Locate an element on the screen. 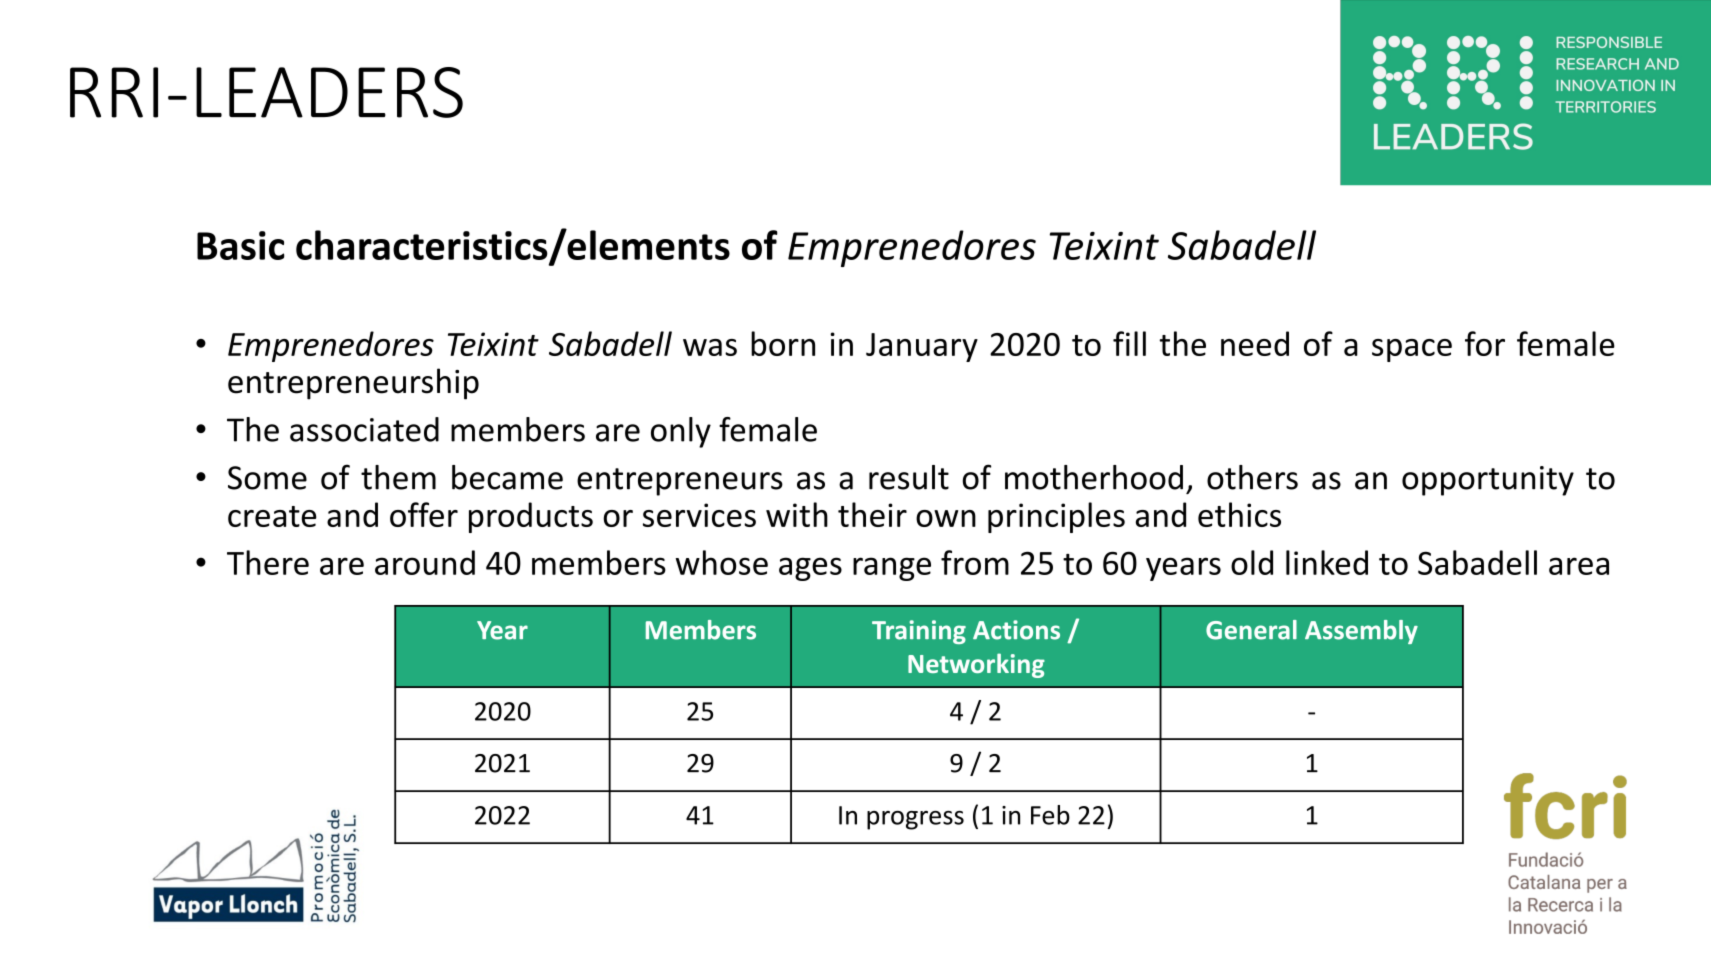 The height and width of the screenshot is (962, 1711). associated is located at coordinates (364, 429).
